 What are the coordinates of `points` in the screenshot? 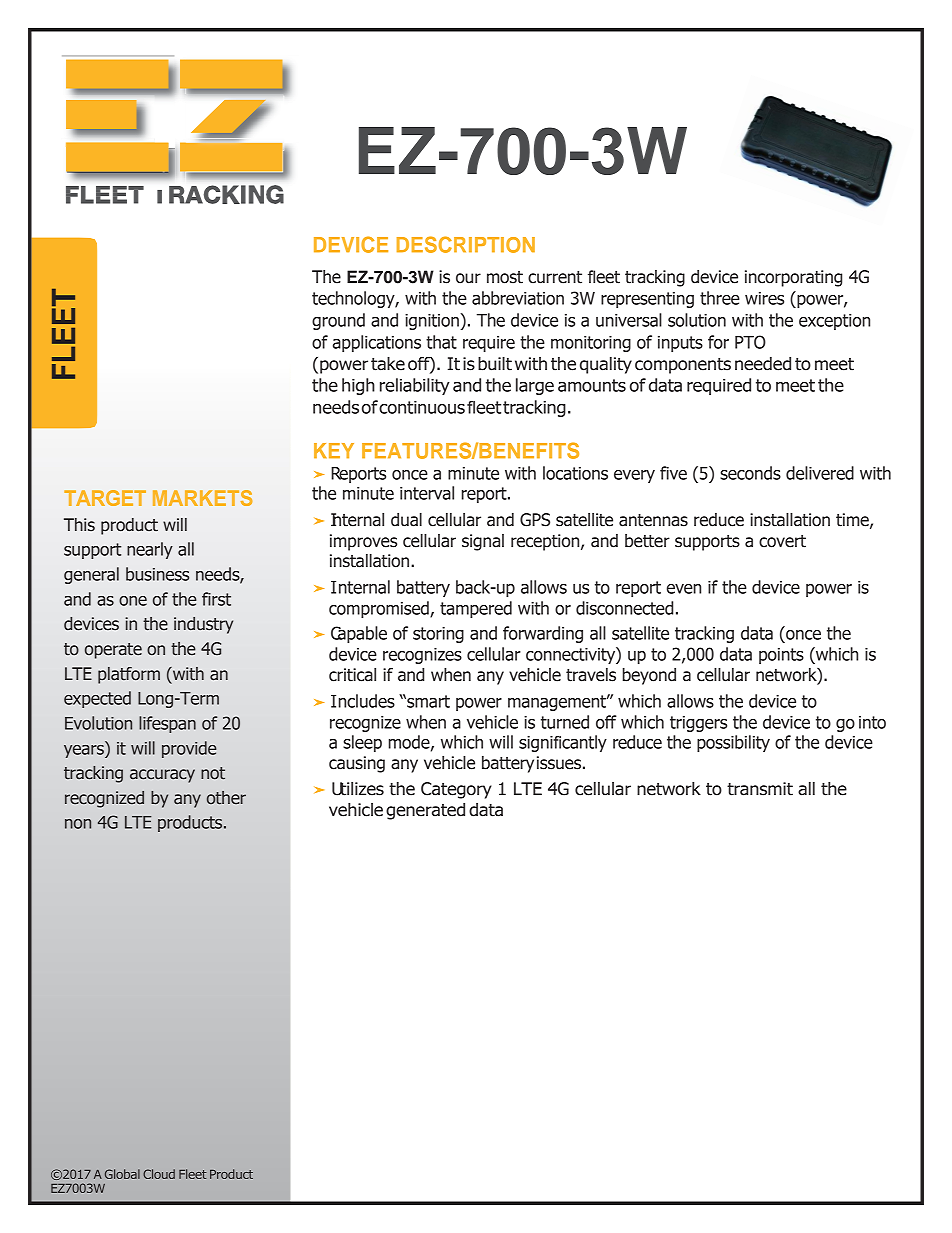 It's located at (781, 656).
